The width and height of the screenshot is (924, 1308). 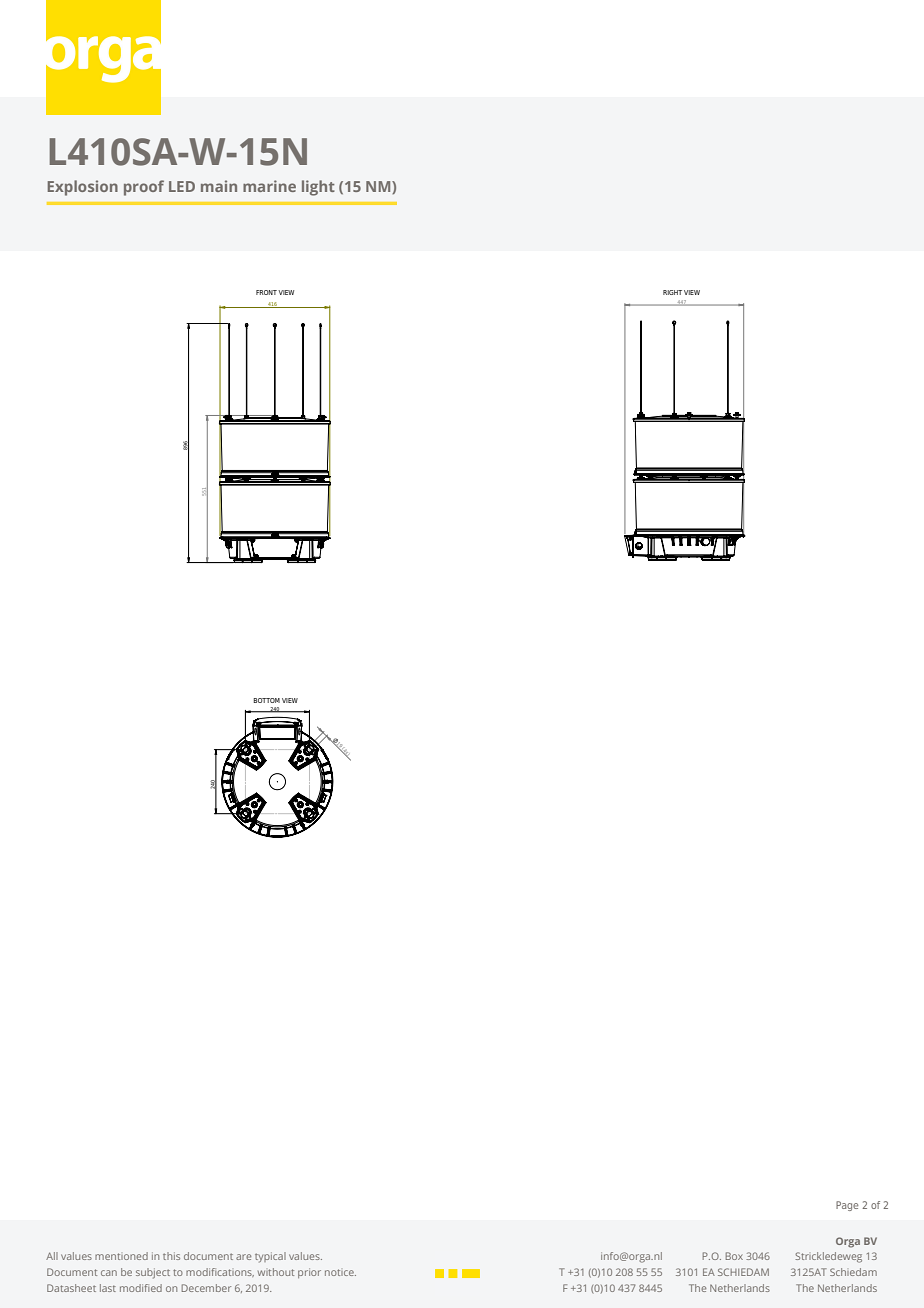 I want to click on RIGHT, so click(x=672, y=292).
